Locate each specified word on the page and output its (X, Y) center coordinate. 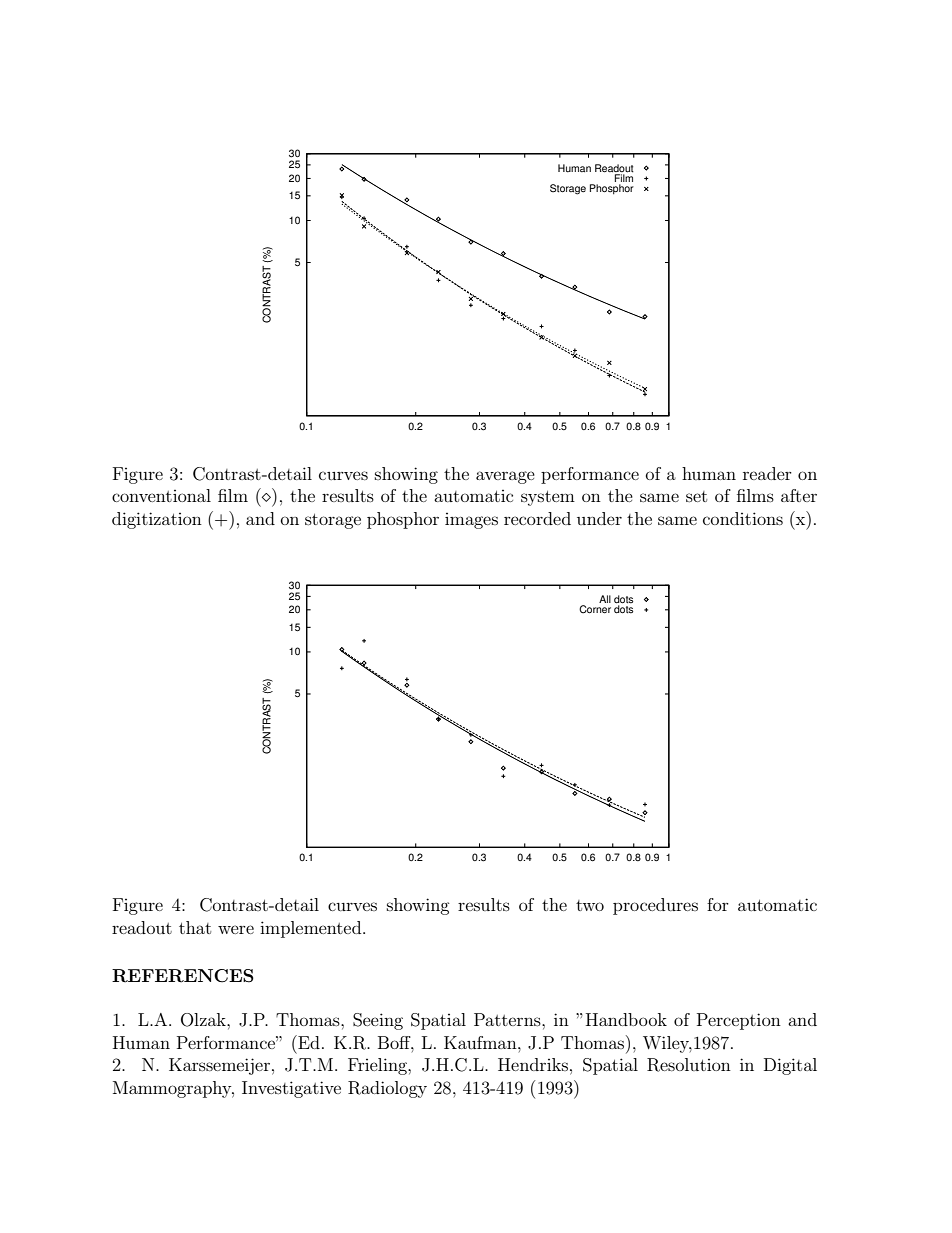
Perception (739, 1021)
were (236, 929)
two (590, 905)
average (505, 477)
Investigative (291, 1089)
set (696, 496)
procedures (655, 906)
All (605, 599)
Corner (595, 609)
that (195, 927)
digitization (157, 520)
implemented (312, 929)
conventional (161, 495)
